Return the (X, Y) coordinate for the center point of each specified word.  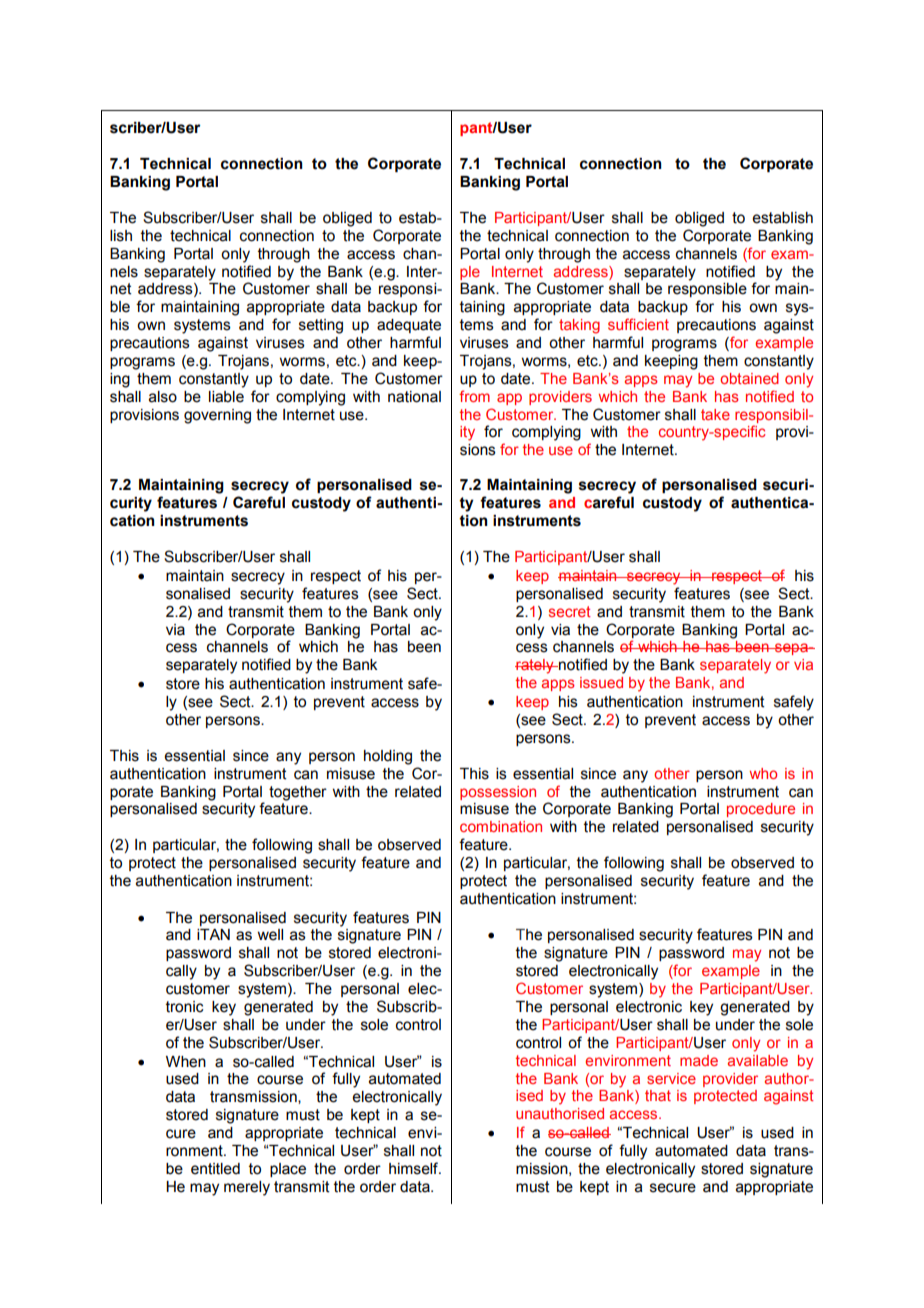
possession (498, 793)
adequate (409, 326)
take (715, 414)
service (671, 1078)
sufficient (638, 324)
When (186, 1062)
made (699, 1060)
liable (226, 397)
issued (601, 682)
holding (388, 757)
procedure (761, 810)
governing (217, 416)
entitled (215, 1169)
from (474, 396)
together (298, 793)
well (270, 935)
